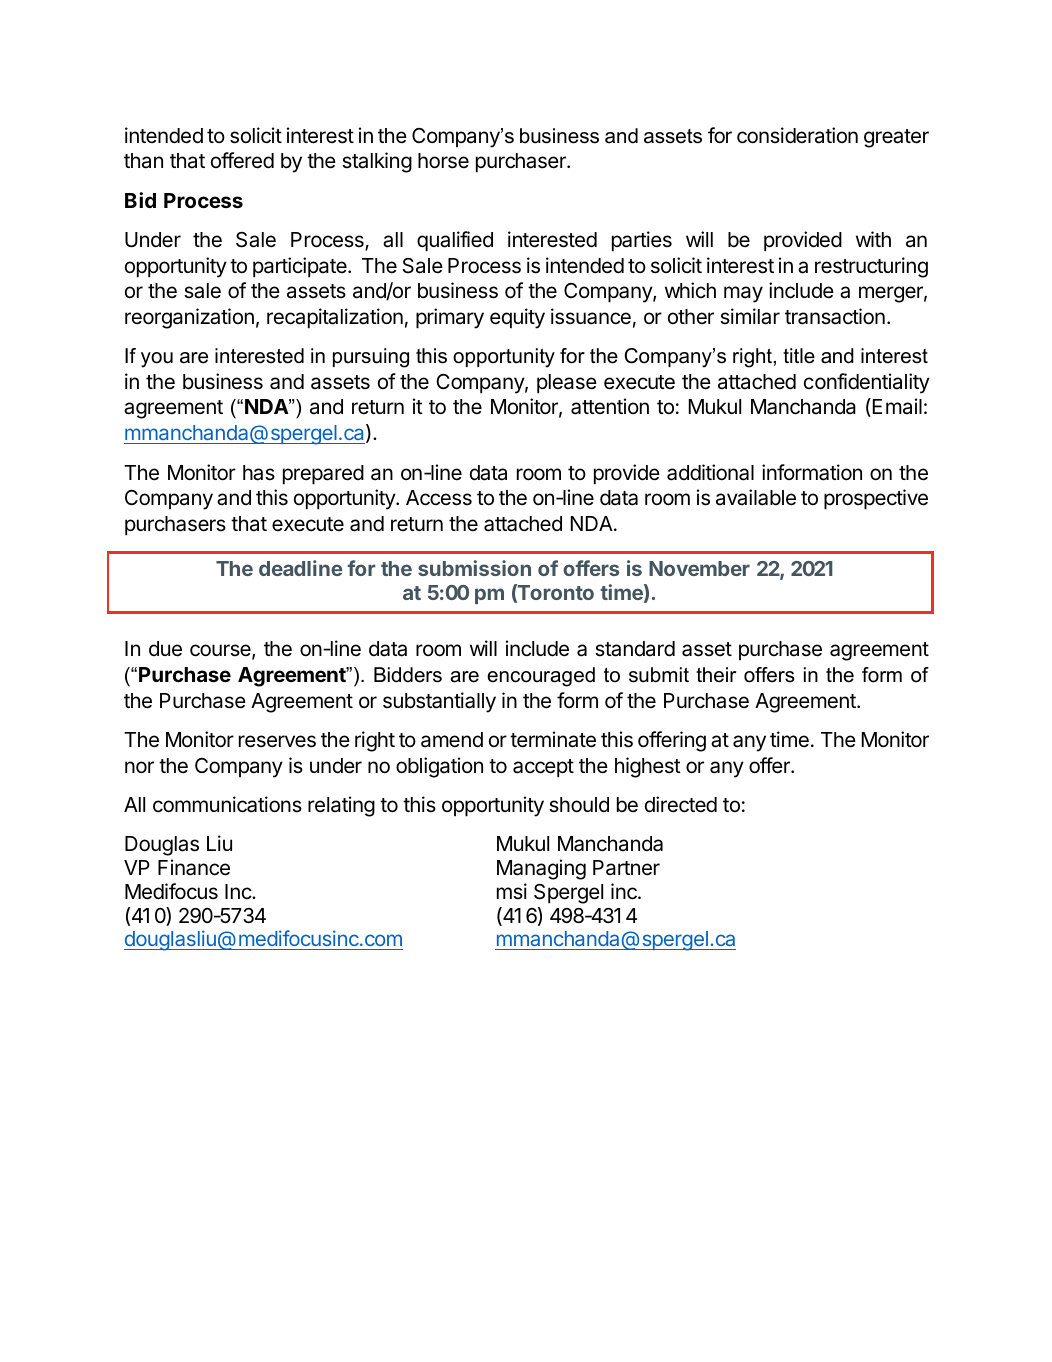  What do you see at coordinates (443, 161) in the image?
I see `horse` at bounding box center [443, 161].
